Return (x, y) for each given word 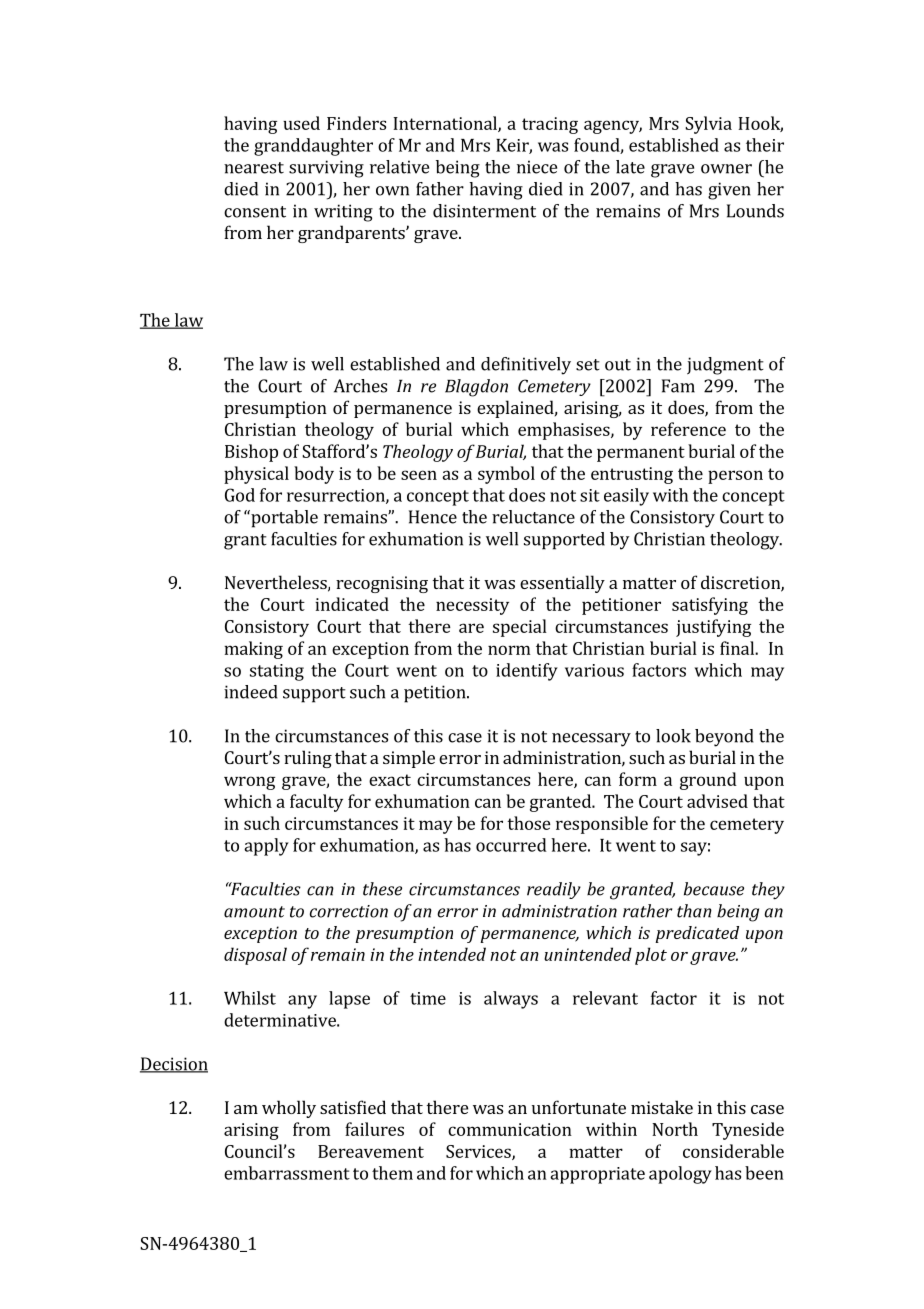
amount (254, 912)
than (694, 911)
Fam (678, 386)
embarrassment (287, 1173)
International (446, 124)
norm (509, 650)
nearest (254, 168)
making (253, 650)
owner (726, 169)
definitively (526, 366)
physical (256, 475)
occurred (511, 845)
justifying (713, 628)
